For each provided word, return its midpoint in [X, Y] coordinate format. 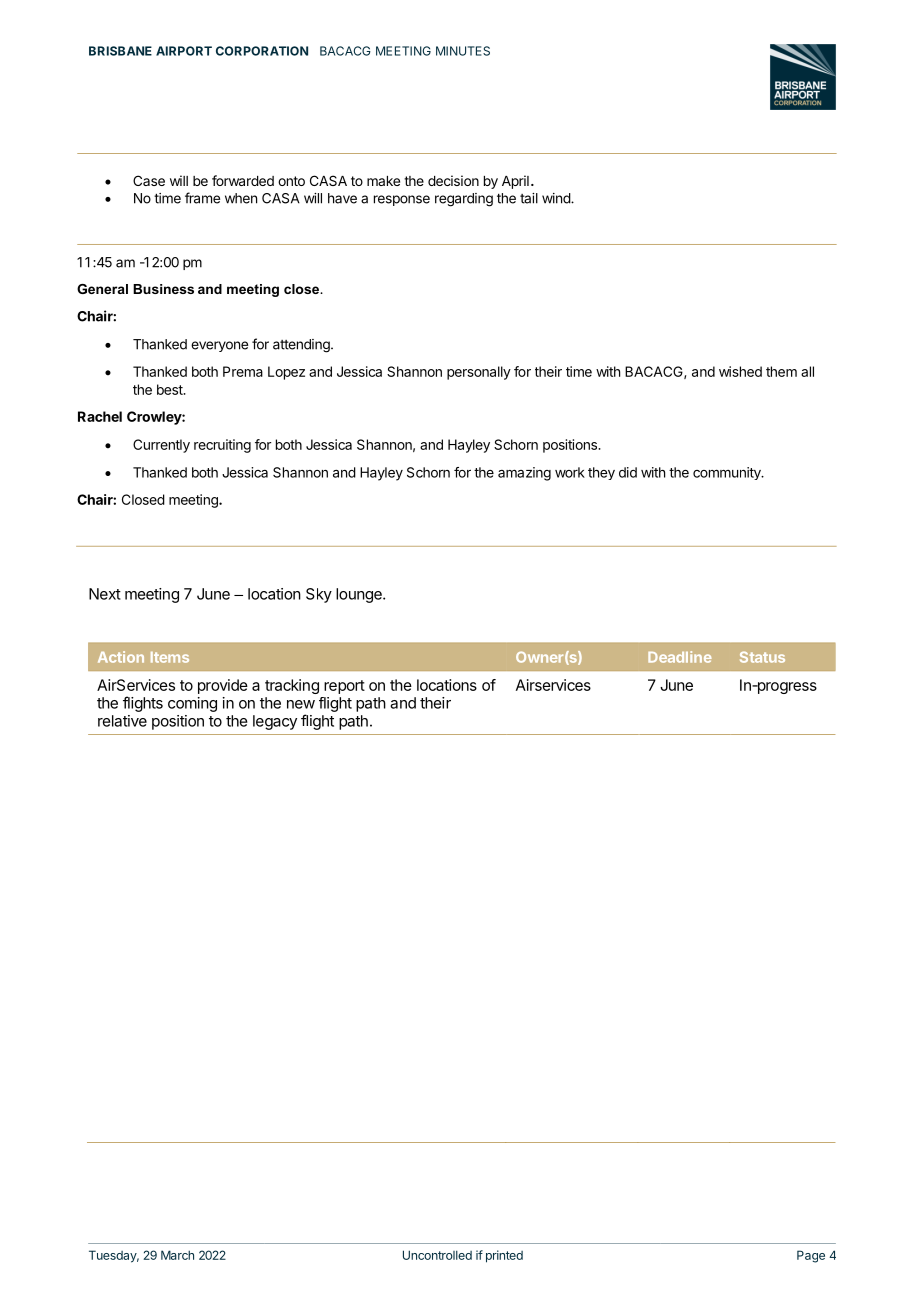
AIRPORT [184, 51]
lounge [360, 595]
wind [557, 198]
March [177, 1255]
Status [762, 657]
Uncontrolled [437, 1255]
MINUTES [463, 51]
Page [811, 1256]
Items [170, 657]
